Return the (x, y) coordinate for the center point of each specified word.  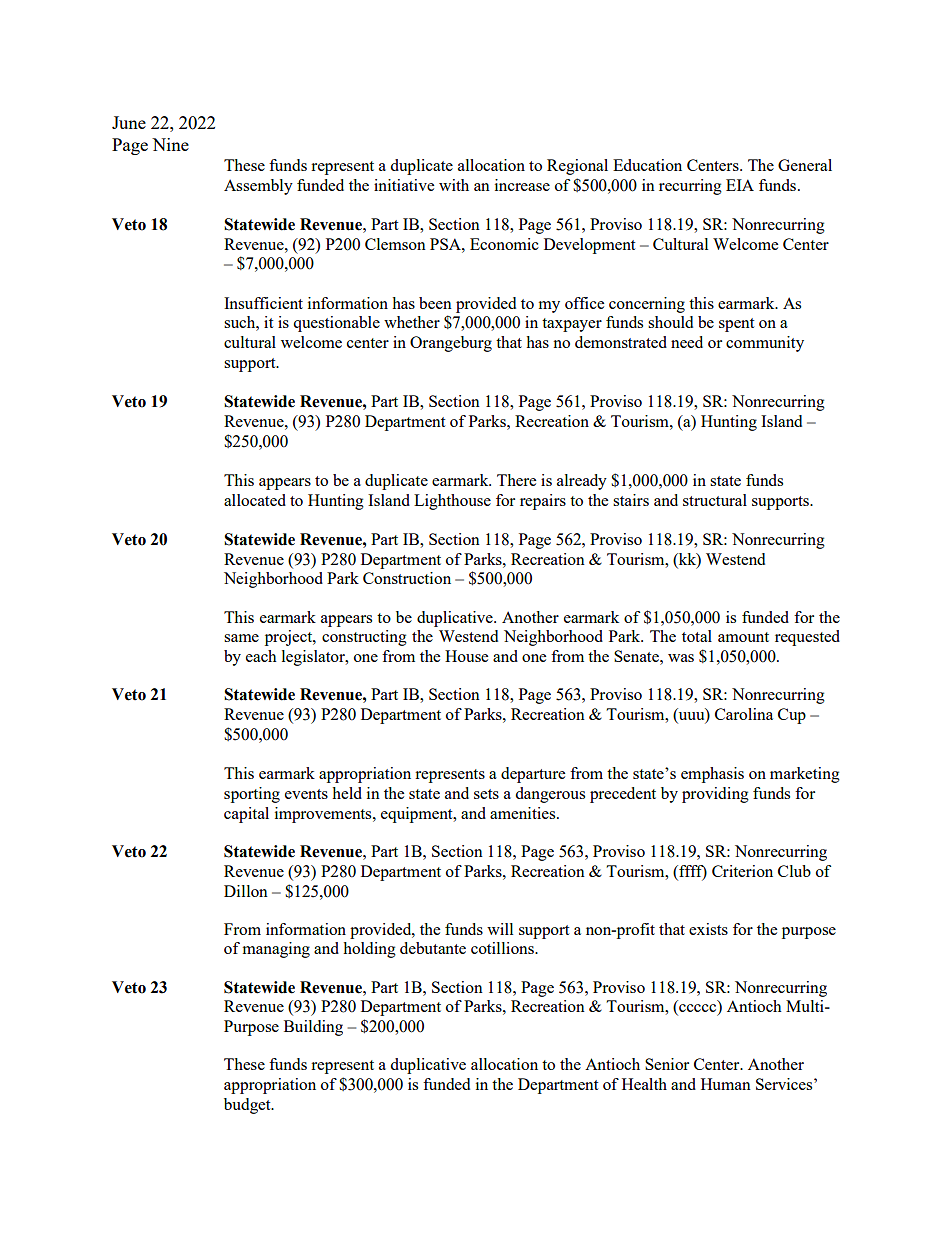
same (241, 638)
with (454, 185)
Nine (170, 144)
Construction (407, 578)
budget (248, 1106)
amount (743, 637)
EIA (740, 185)
